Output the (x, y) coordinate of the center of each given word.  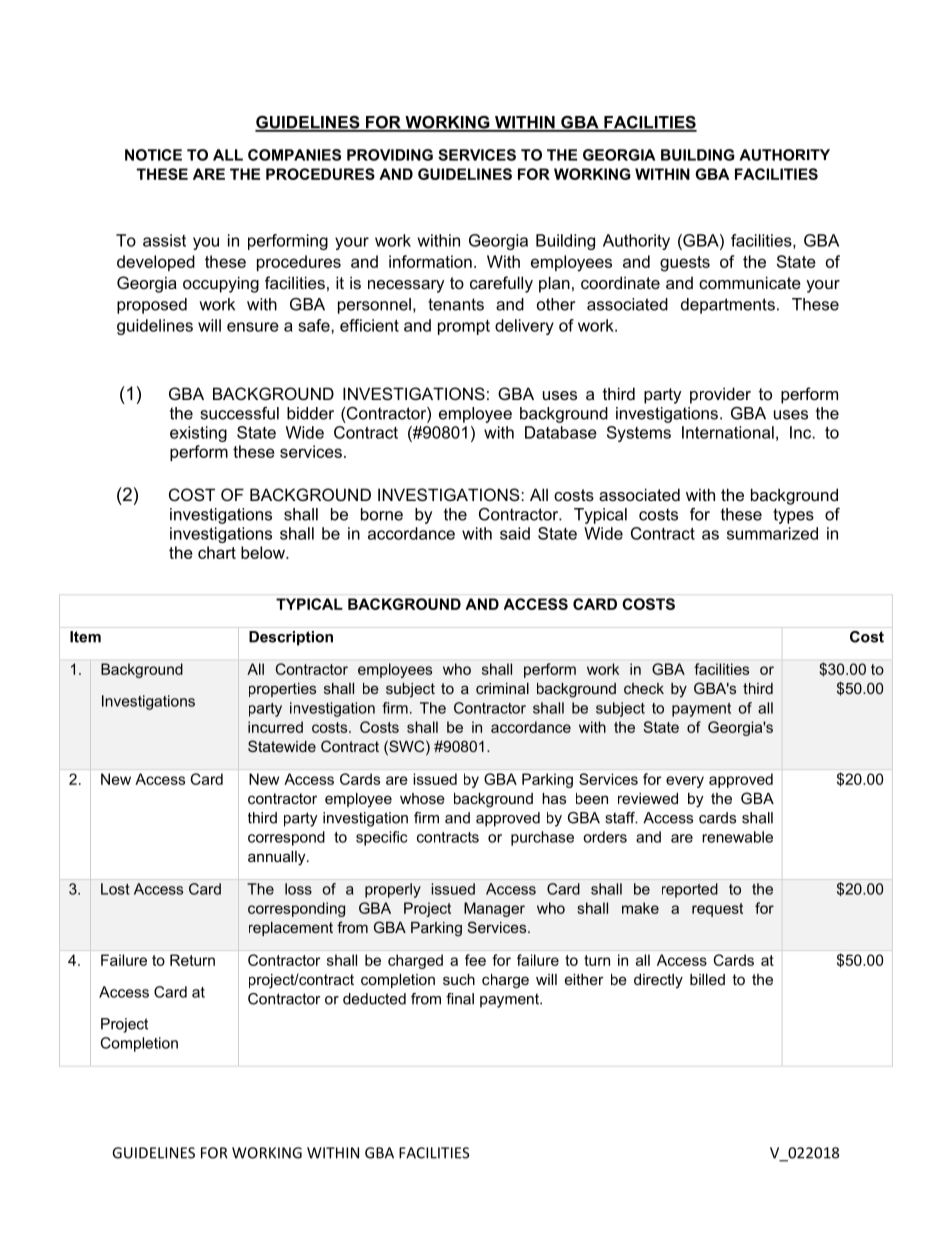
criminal (502, 688)
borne (382, 514)
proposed (152, 306)
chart (217, 552)
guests (685, 264)
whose (422, 798)
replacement (291, 929)
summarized (772, 533)
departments (728, 306)
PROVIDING (390, 155)
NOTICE (153, 155)
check (644, 688)
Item (85, 637)
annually (278, 858)
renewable (737, 837)
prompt (464, 327)
